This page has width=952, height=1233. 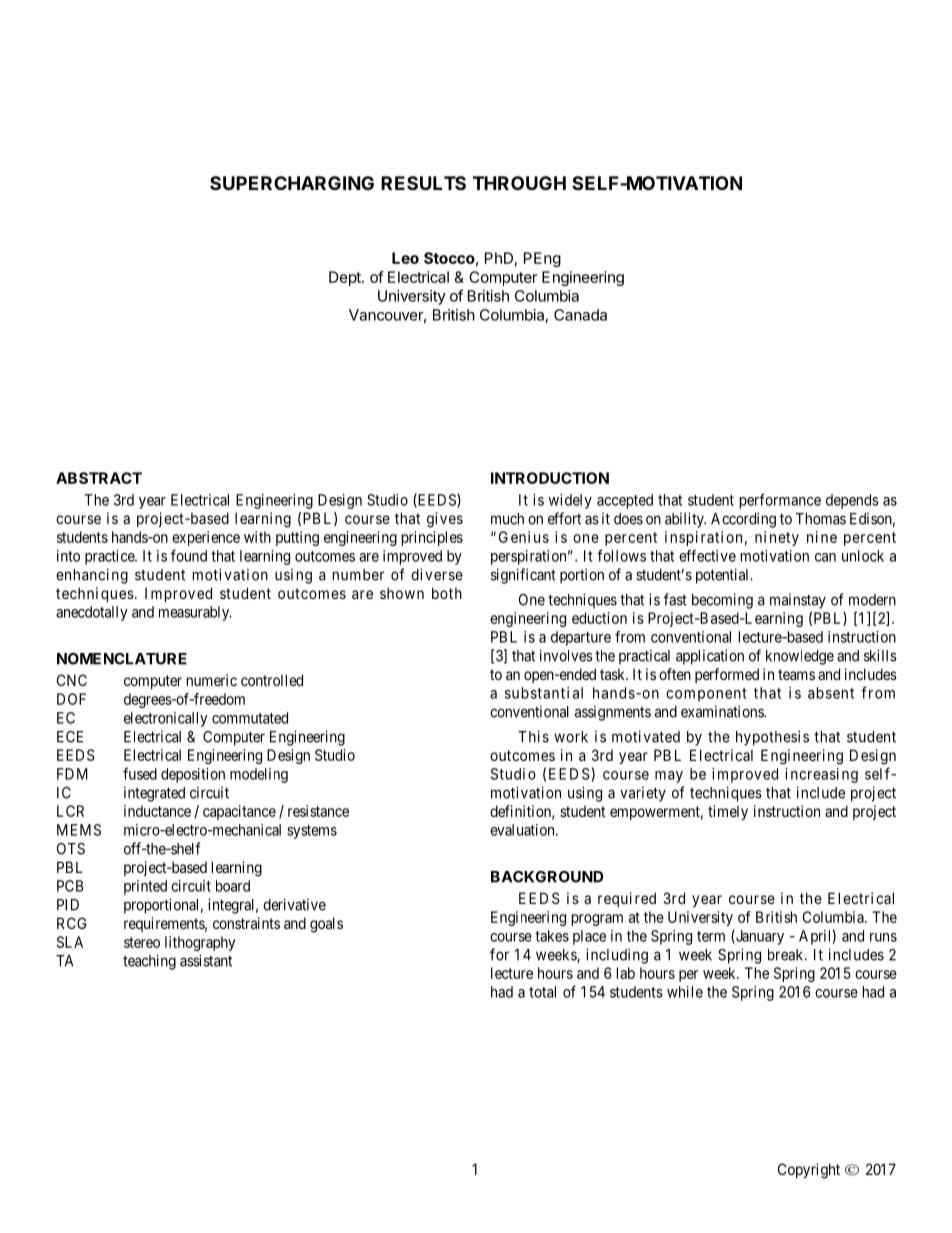 I want to click on Canada, so click(x=580, y=315).
